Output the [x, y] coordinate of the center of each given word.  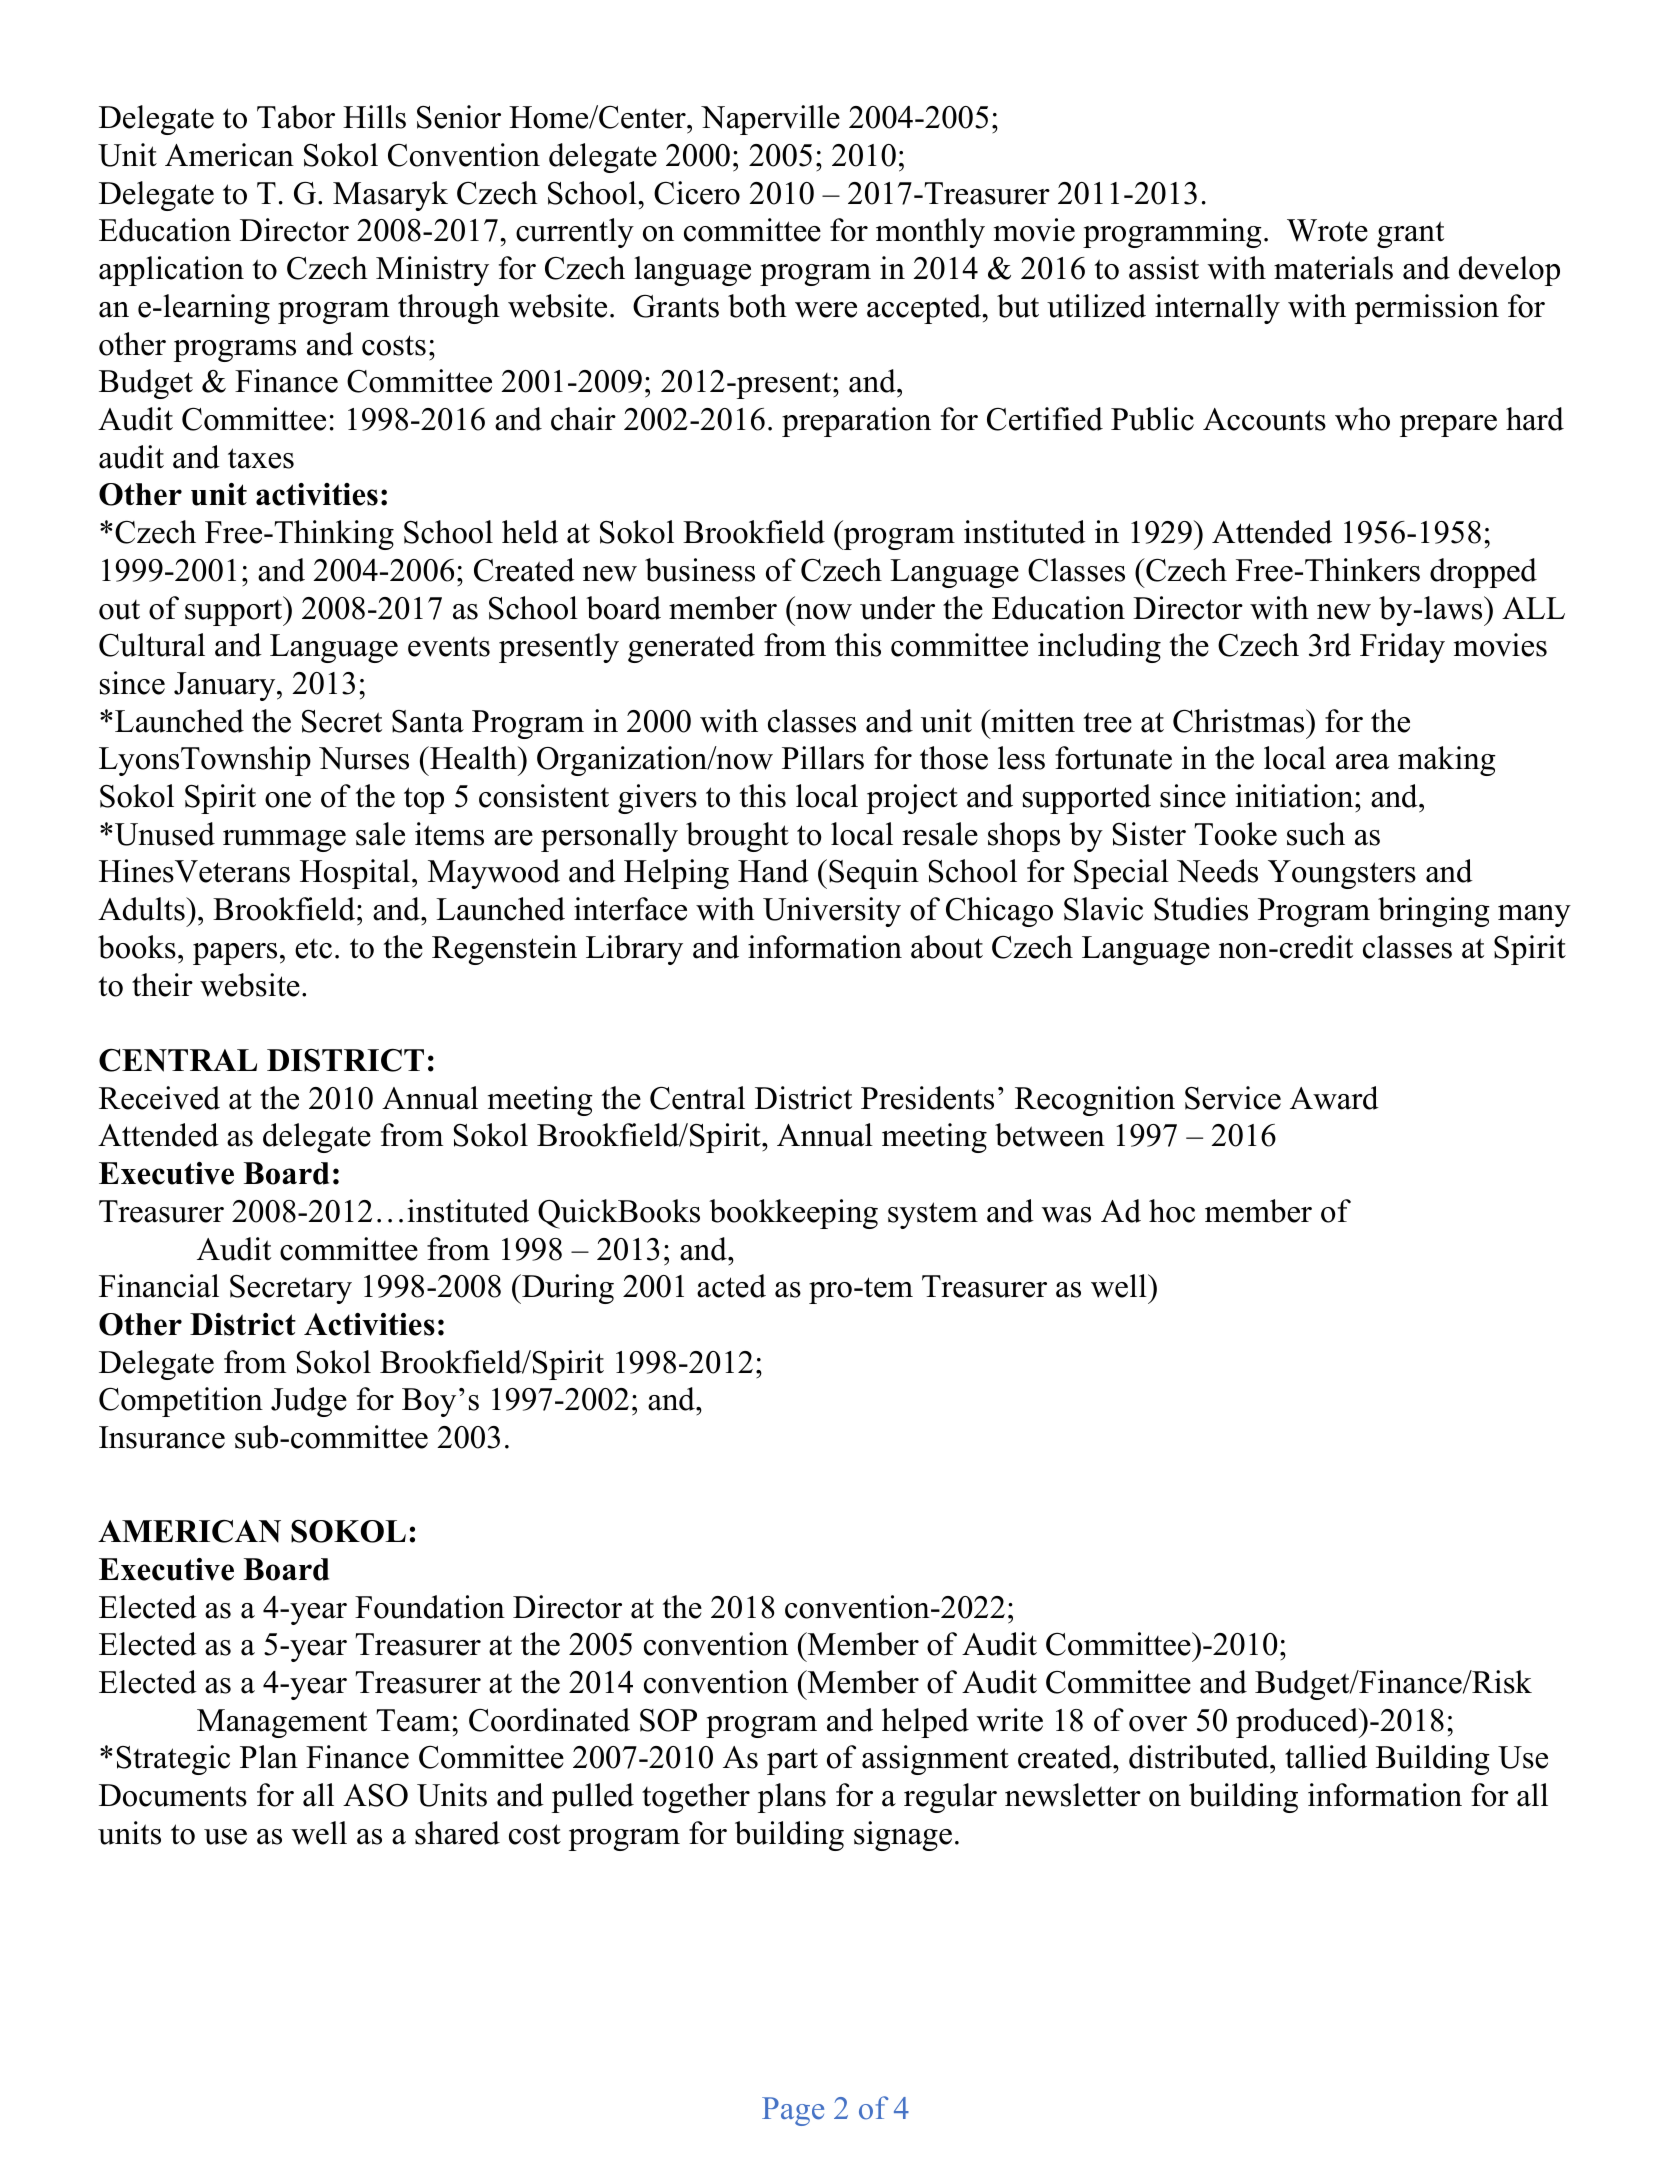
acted [731, 1286]
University [832, 912]
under [897, 608]
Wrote [1327, 230]
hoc [1172, 1211]
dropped [1483, 573]
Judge [309, 1402]
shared [457, 1833]
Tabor [296, 117]
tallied [1326, 1757]
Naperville [770, 120]
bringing [1434, 912]
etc [313, 949]
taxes [261, 458]
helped [925, 1723]
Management [282, 1723]
